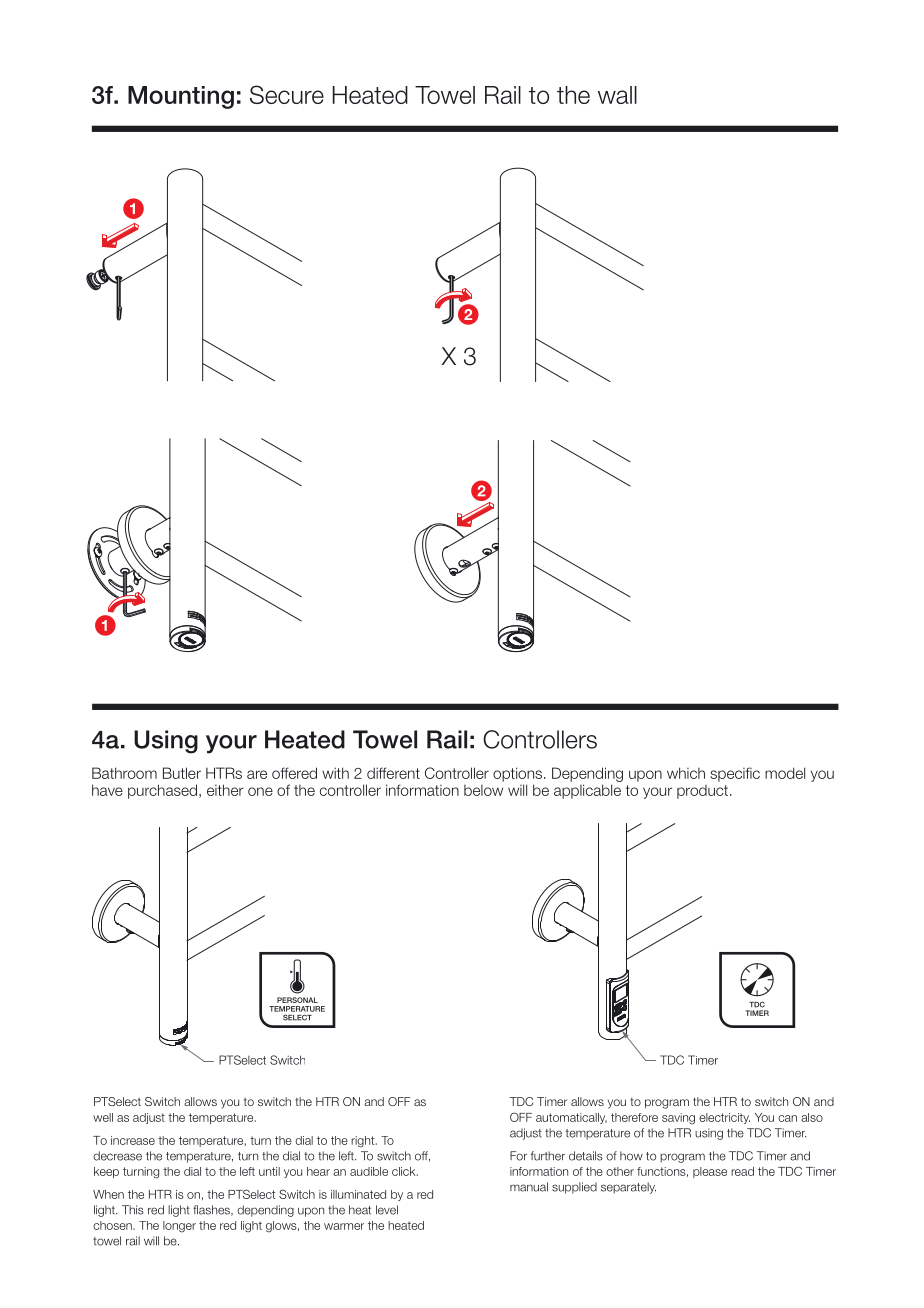  I want to click on which, so click(686, 773).
